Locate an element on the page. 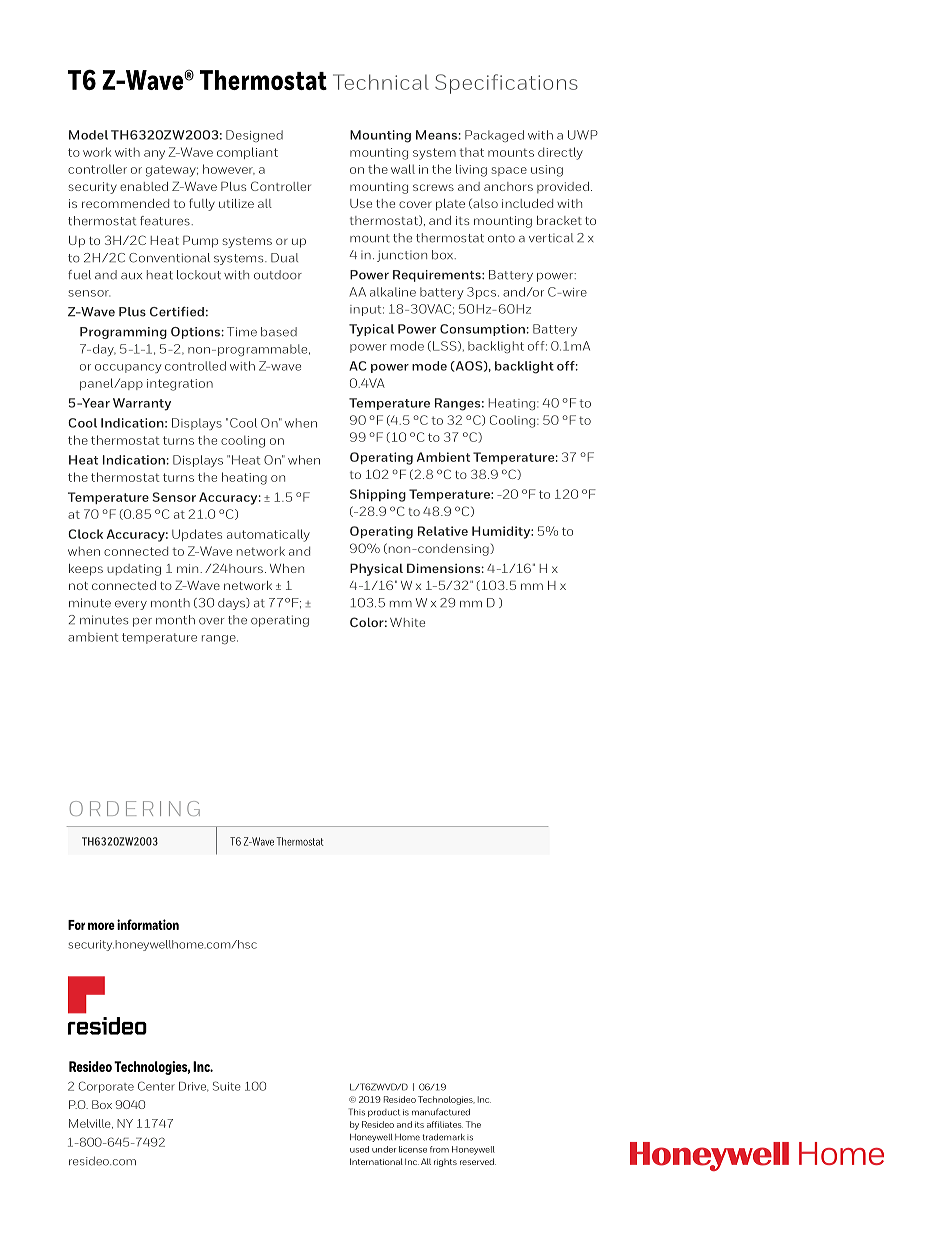  Physical is located at coordinates (376, 569).
